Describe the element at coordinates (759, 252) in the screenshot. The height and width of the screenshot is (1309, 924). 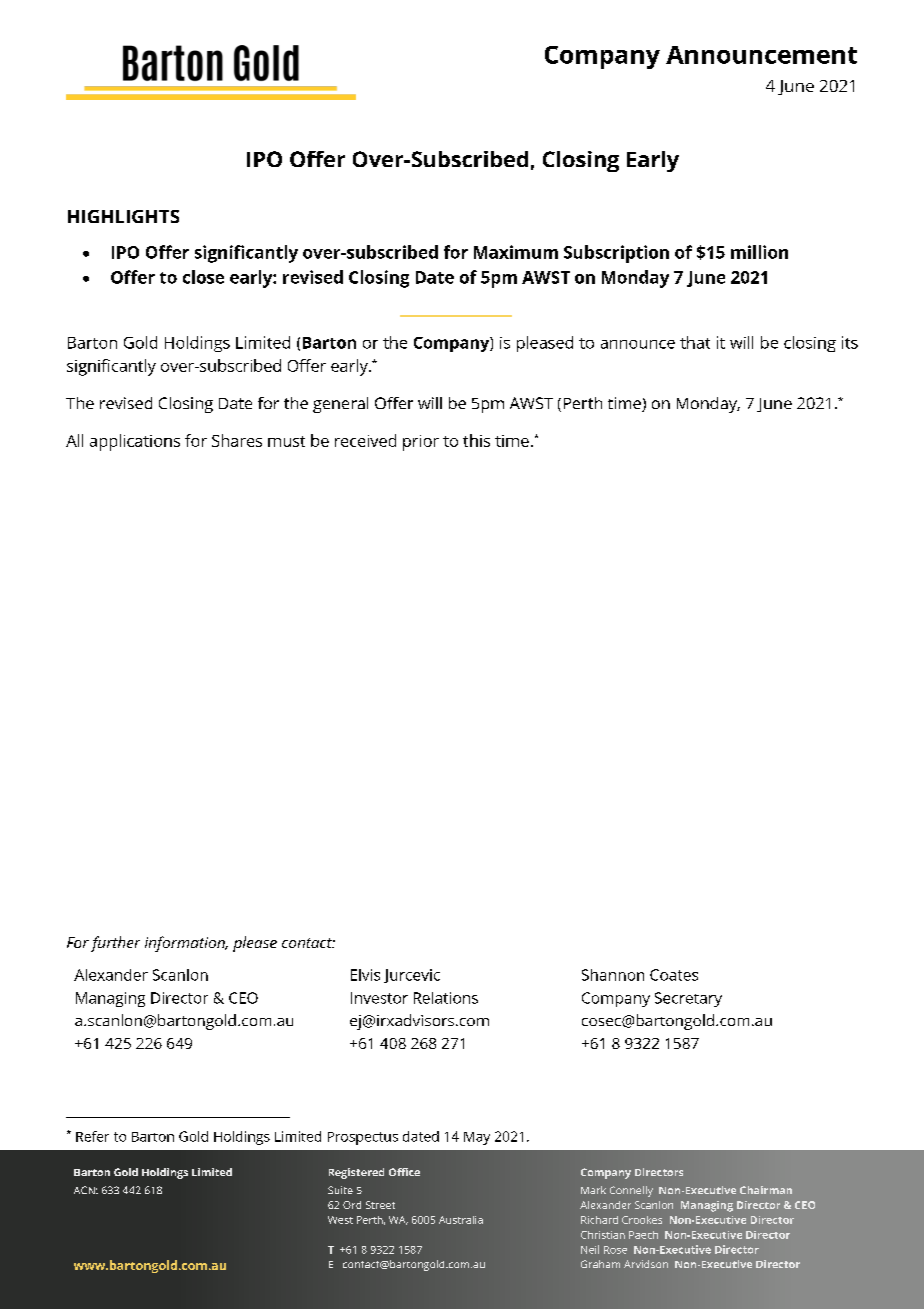
I see `million` at that location.
